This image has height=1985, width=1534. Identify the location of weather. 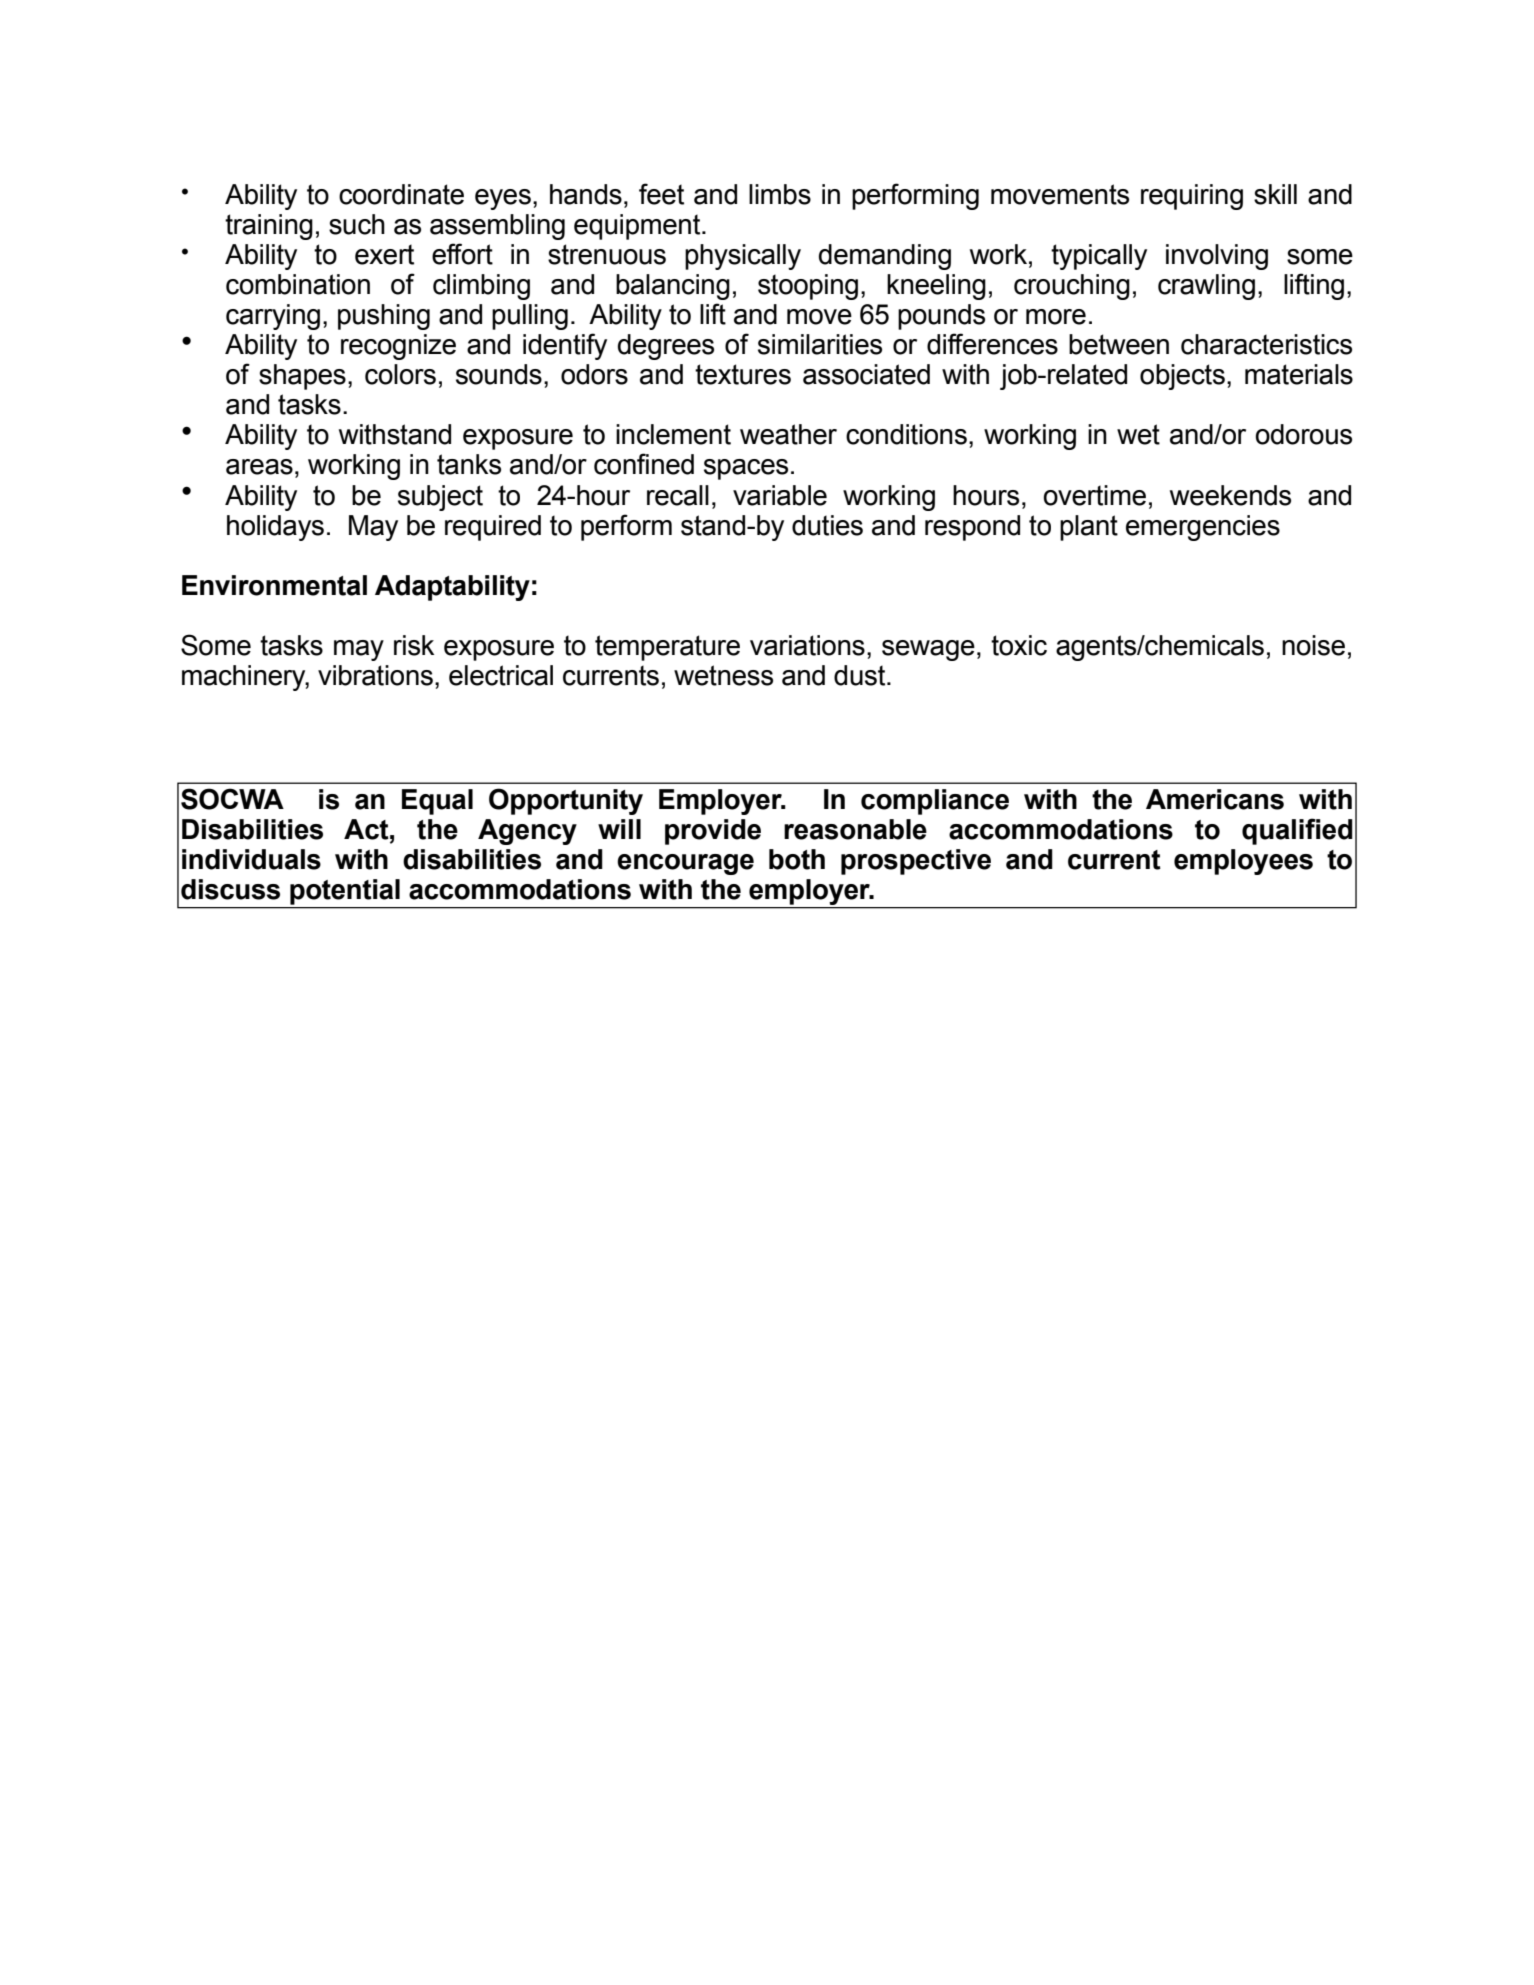
(788, 434).
